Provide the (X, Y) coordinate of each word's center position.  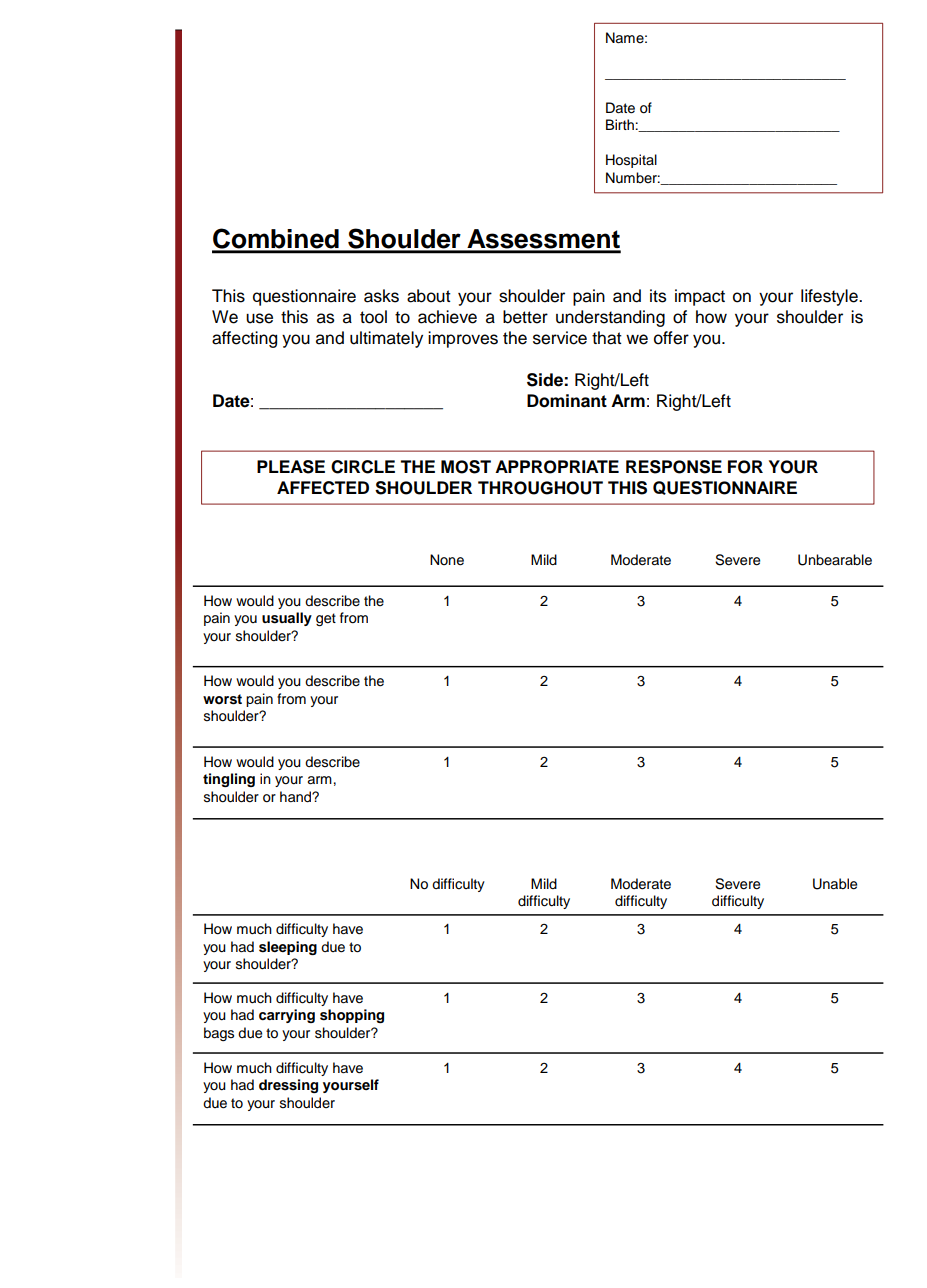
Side (545, 380)
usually (287, 619)
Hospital (631, 161)
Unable (835, 884)
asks (381, 296)
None (447, 560)
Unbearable (835, 560)
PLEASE (291, 467)
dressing (288, 1086)
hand (296, 797)
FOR (745, 467)
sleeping (288, 948)
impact (700, 297)
